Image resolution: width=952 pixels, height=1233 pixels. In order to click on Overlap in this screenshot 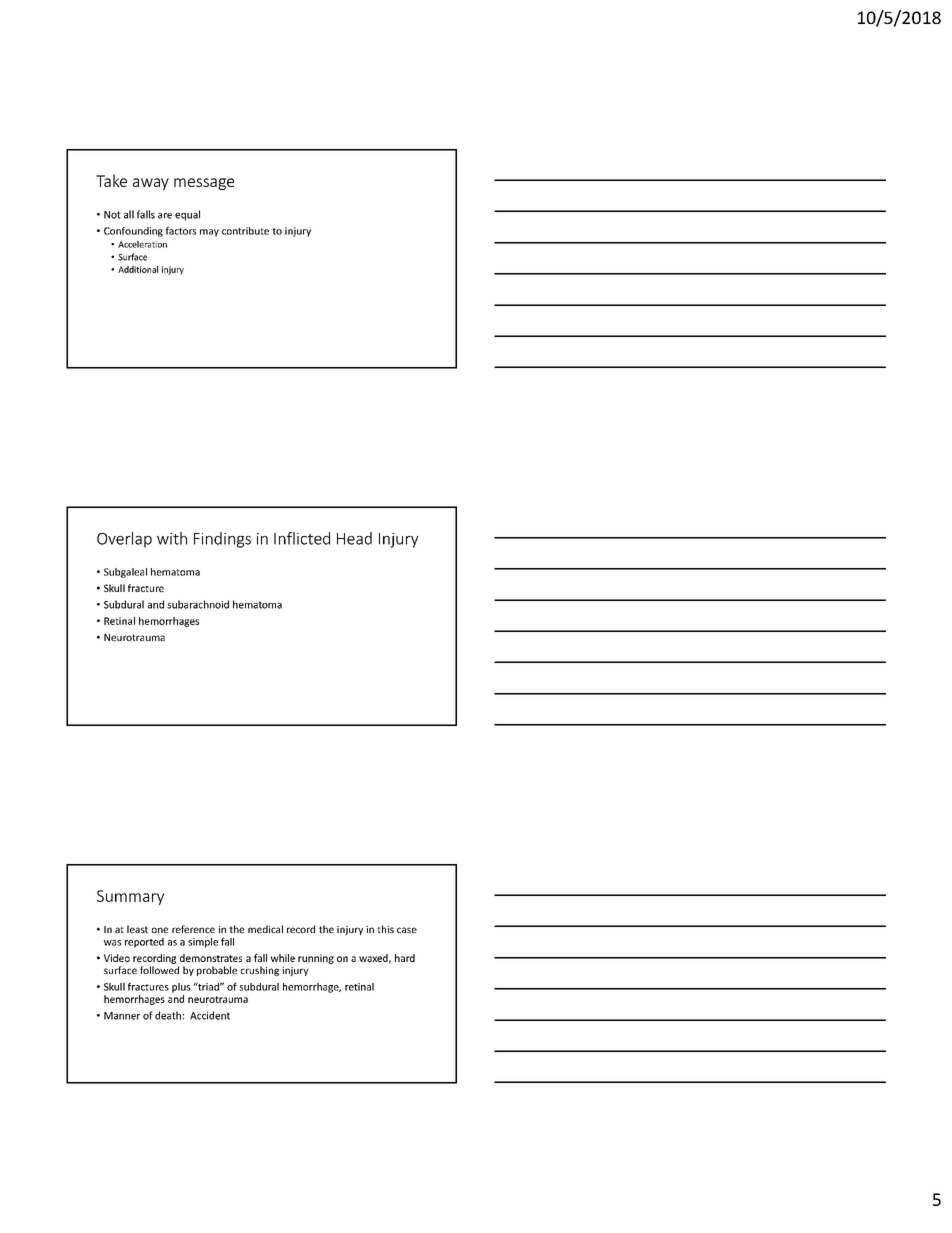, I will do `click(124, 540)`.
